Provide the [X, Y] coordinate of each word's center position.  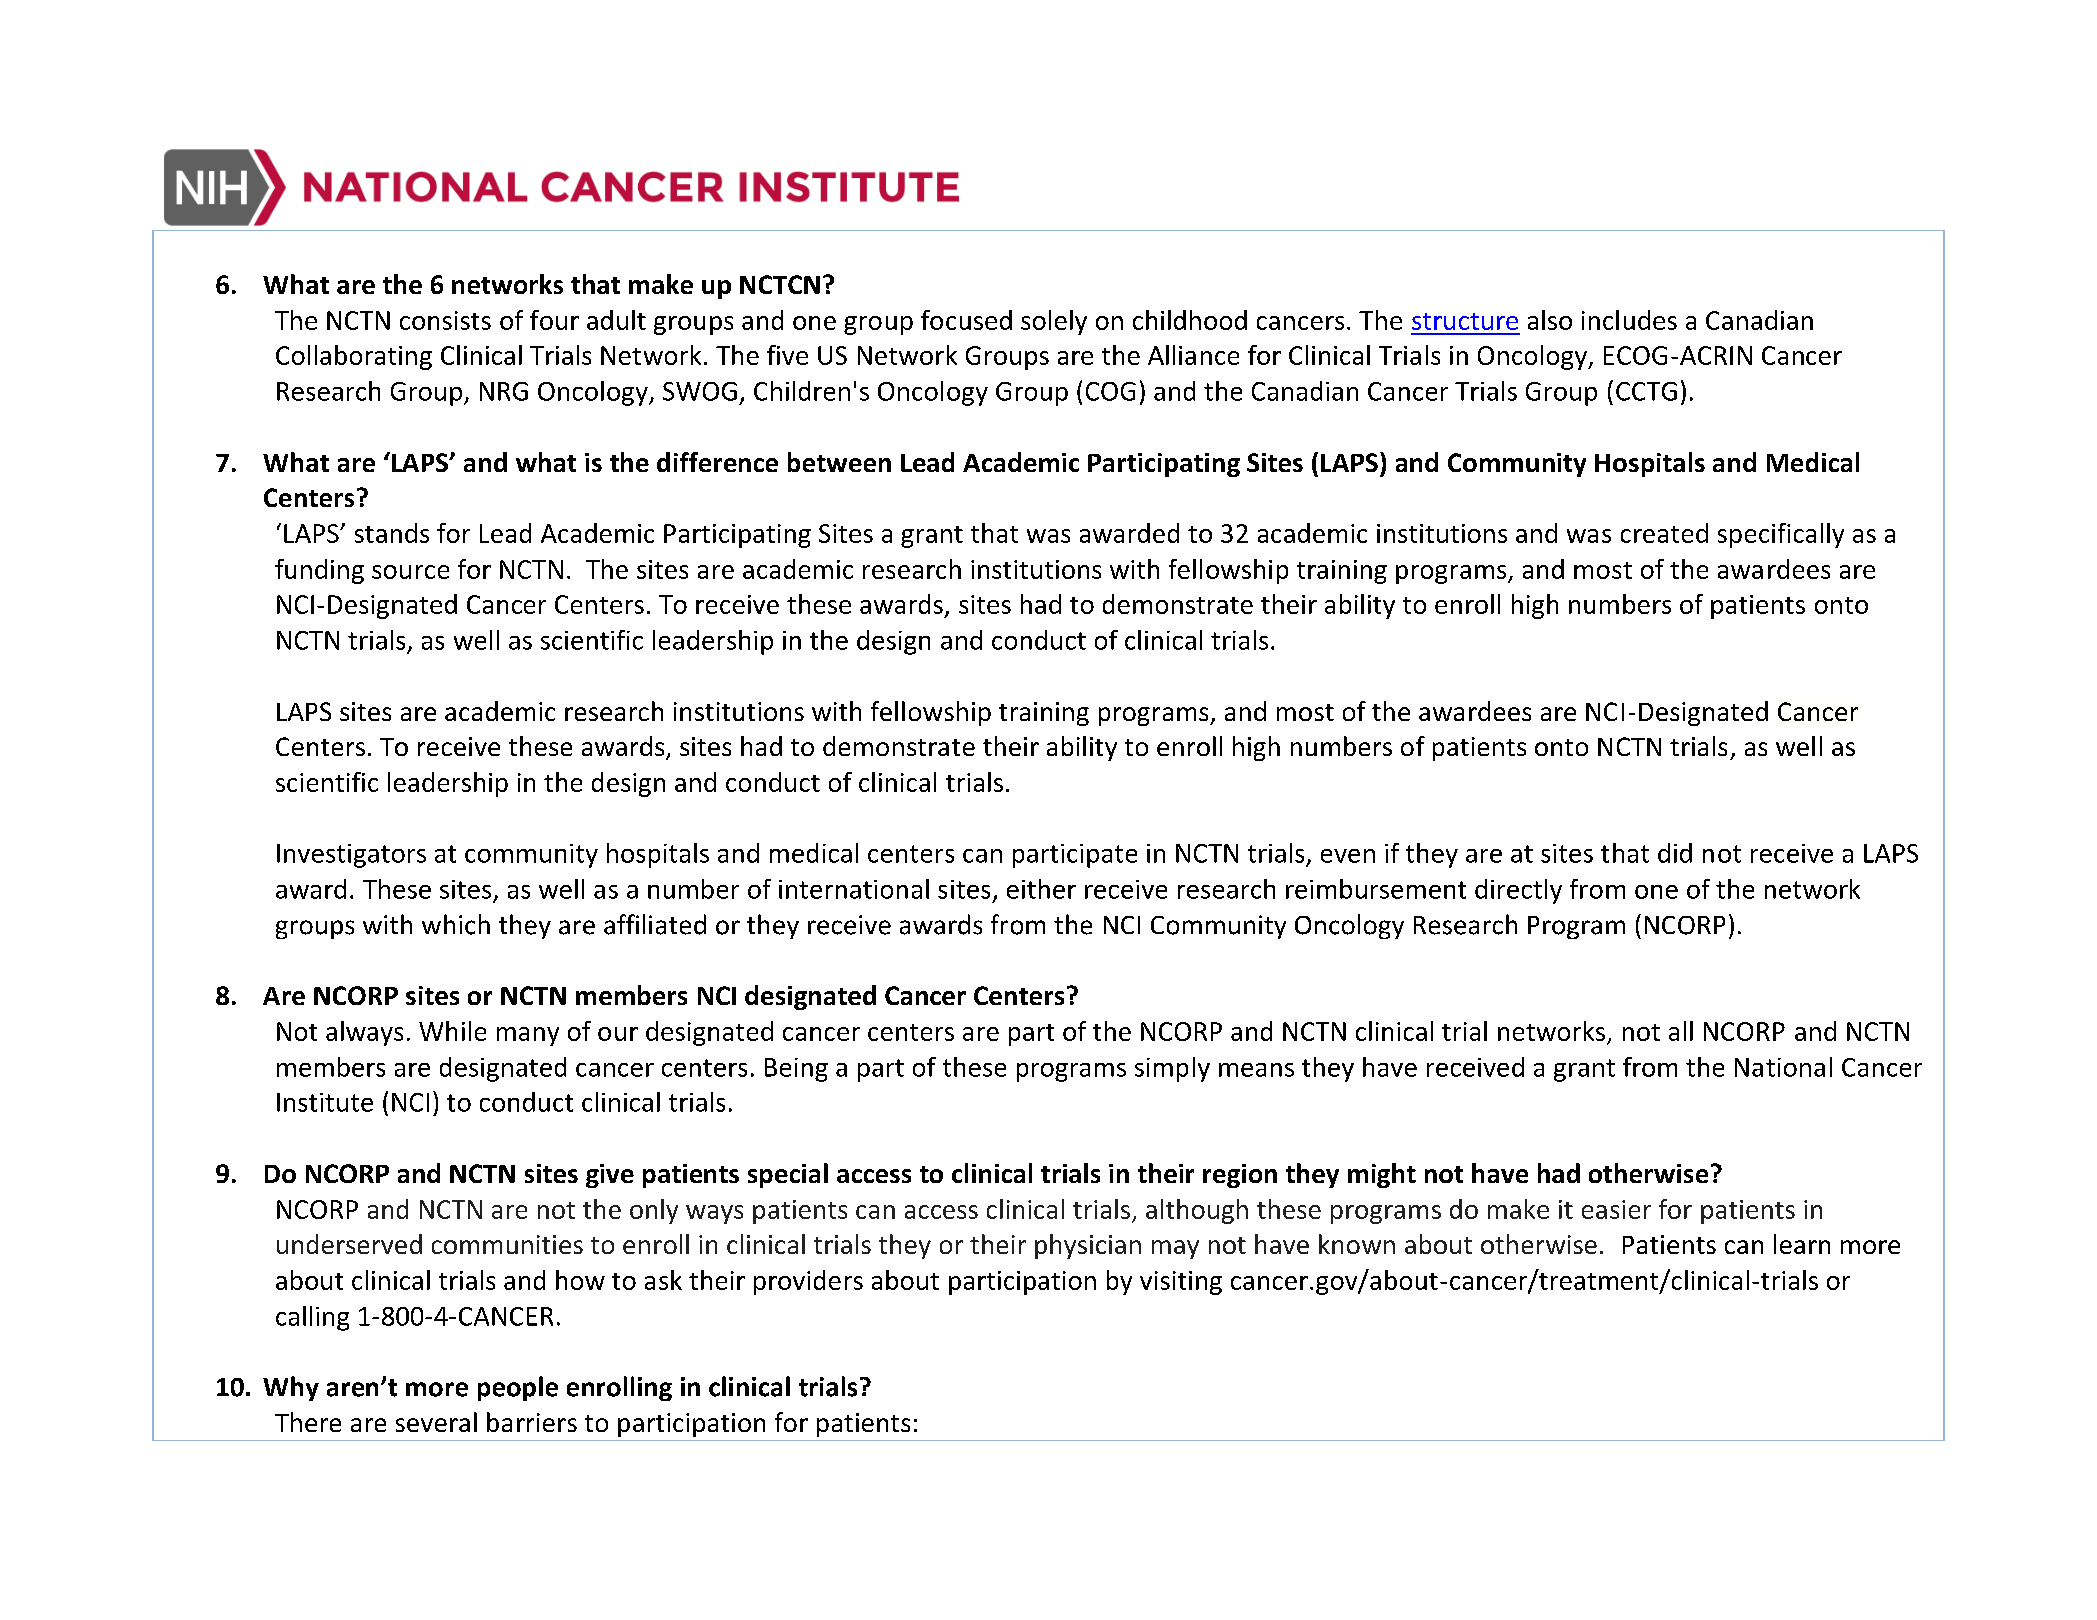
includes [1629, 320]
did [1675, 853]
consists [445, 320]
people [518, 1388]
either [1041, 889]
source [410, 572]
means [1256, 1070]
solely [1054, 322]
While [452, 1031]
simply [1172, 1069]
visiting [1181, 1283]
